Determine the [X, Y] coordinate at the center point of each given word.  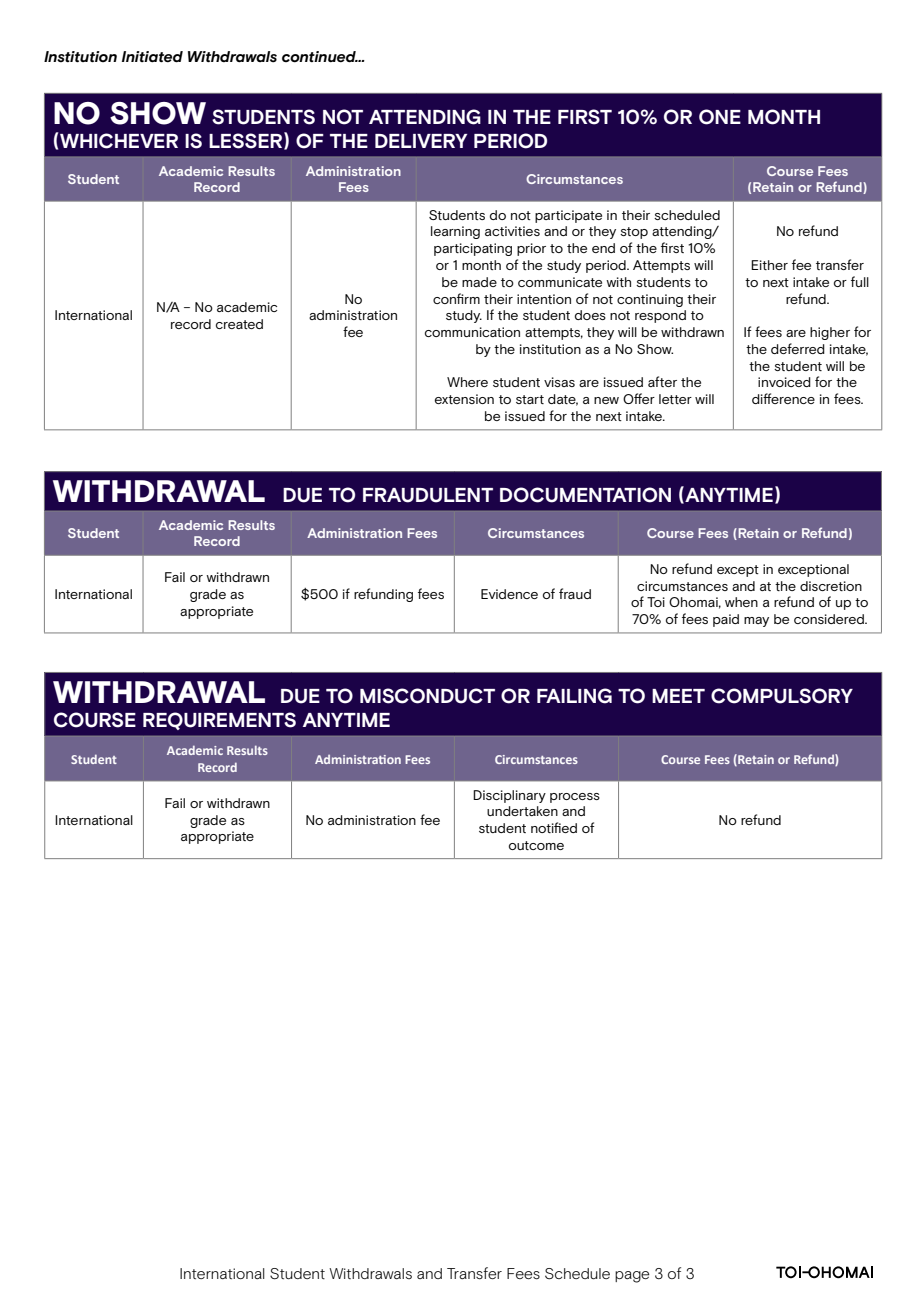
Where [467, 382]
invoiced [784, 382]
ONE [720, 117]
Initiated [152, 57]
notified [554, 827]
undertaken [522, 811]
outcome [536, 845]
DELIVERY [421, 141]
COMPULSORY [782, 696]
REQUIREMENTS [219, 721]
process [575, 798]
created [239, 324]
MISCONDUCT [427, 696]
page [632, 1277]
